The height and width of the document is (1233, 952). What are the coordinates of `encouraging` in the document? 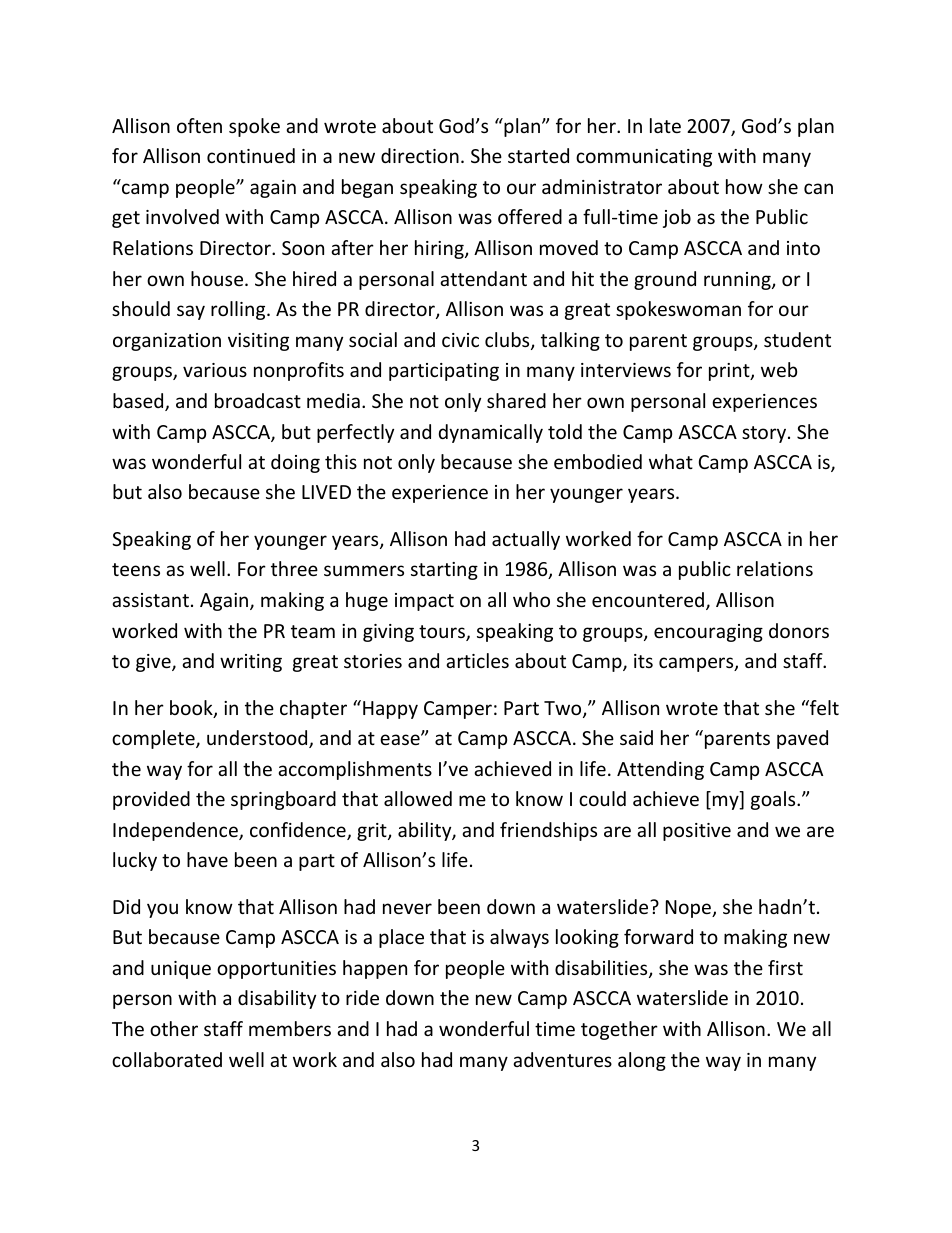 It's located at (708, 633).
